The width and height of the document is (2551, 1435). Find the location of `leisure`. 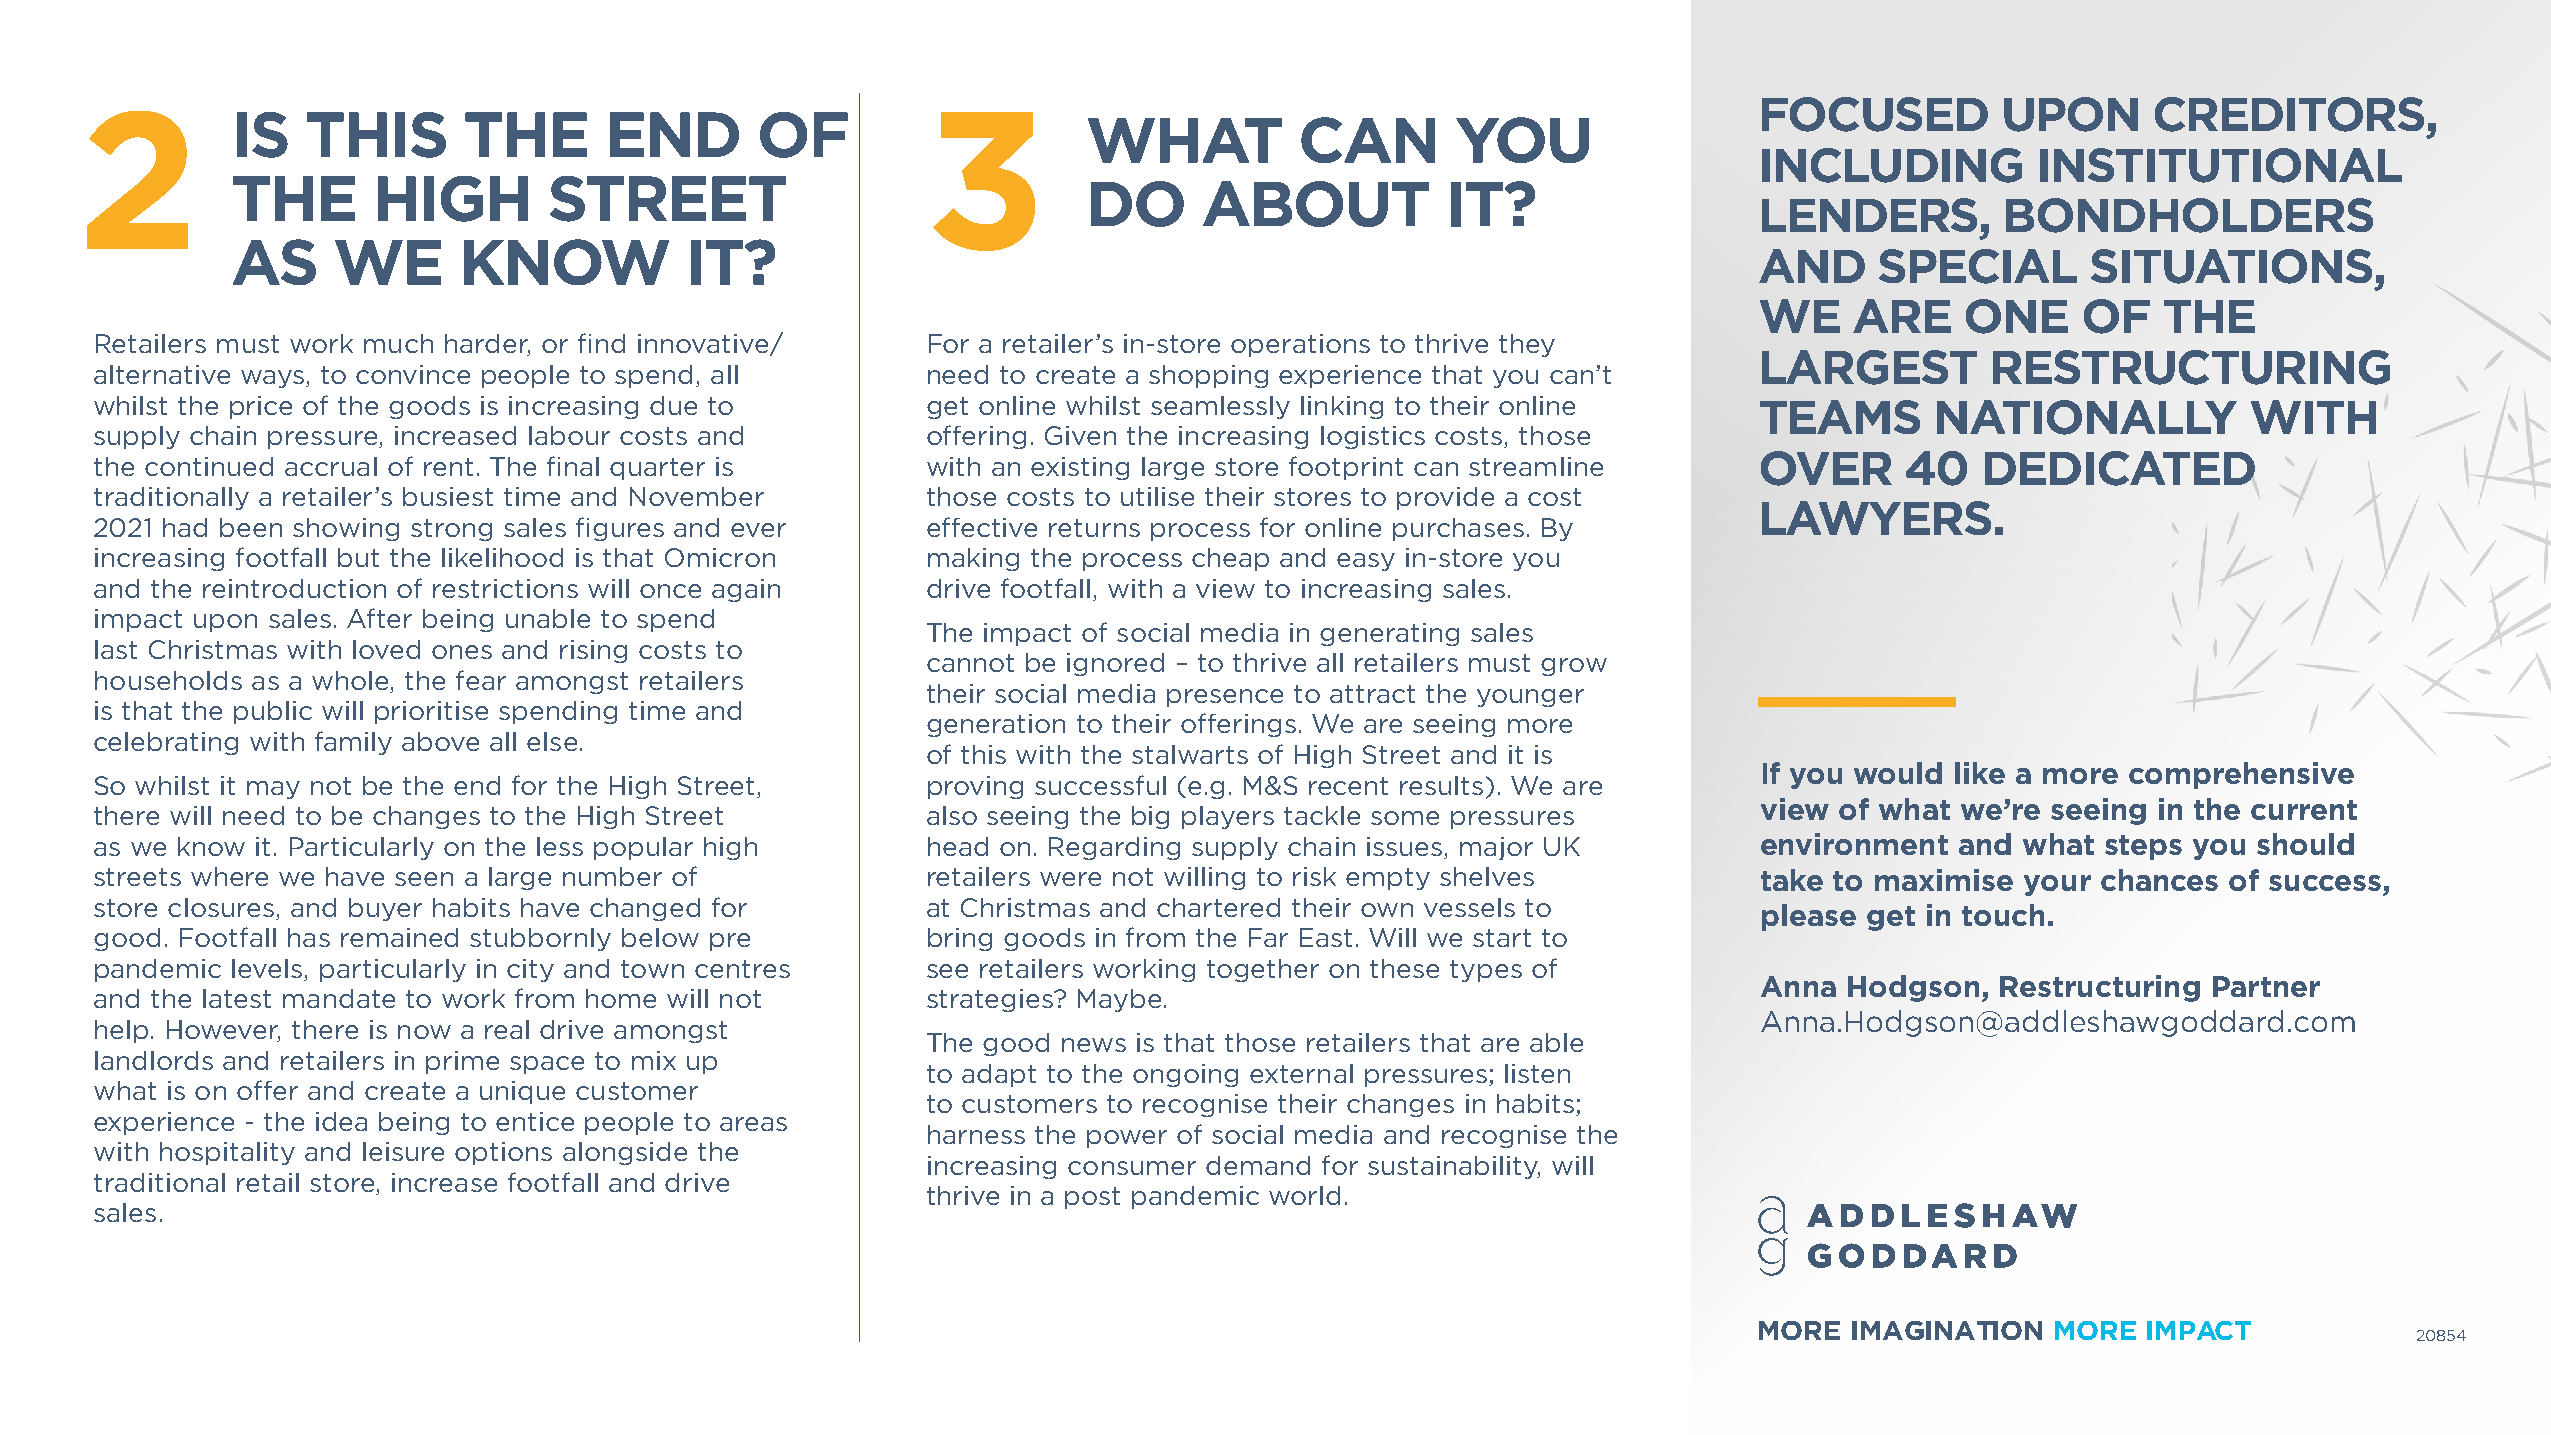

leisure is located at coordinates (403, 1151).
